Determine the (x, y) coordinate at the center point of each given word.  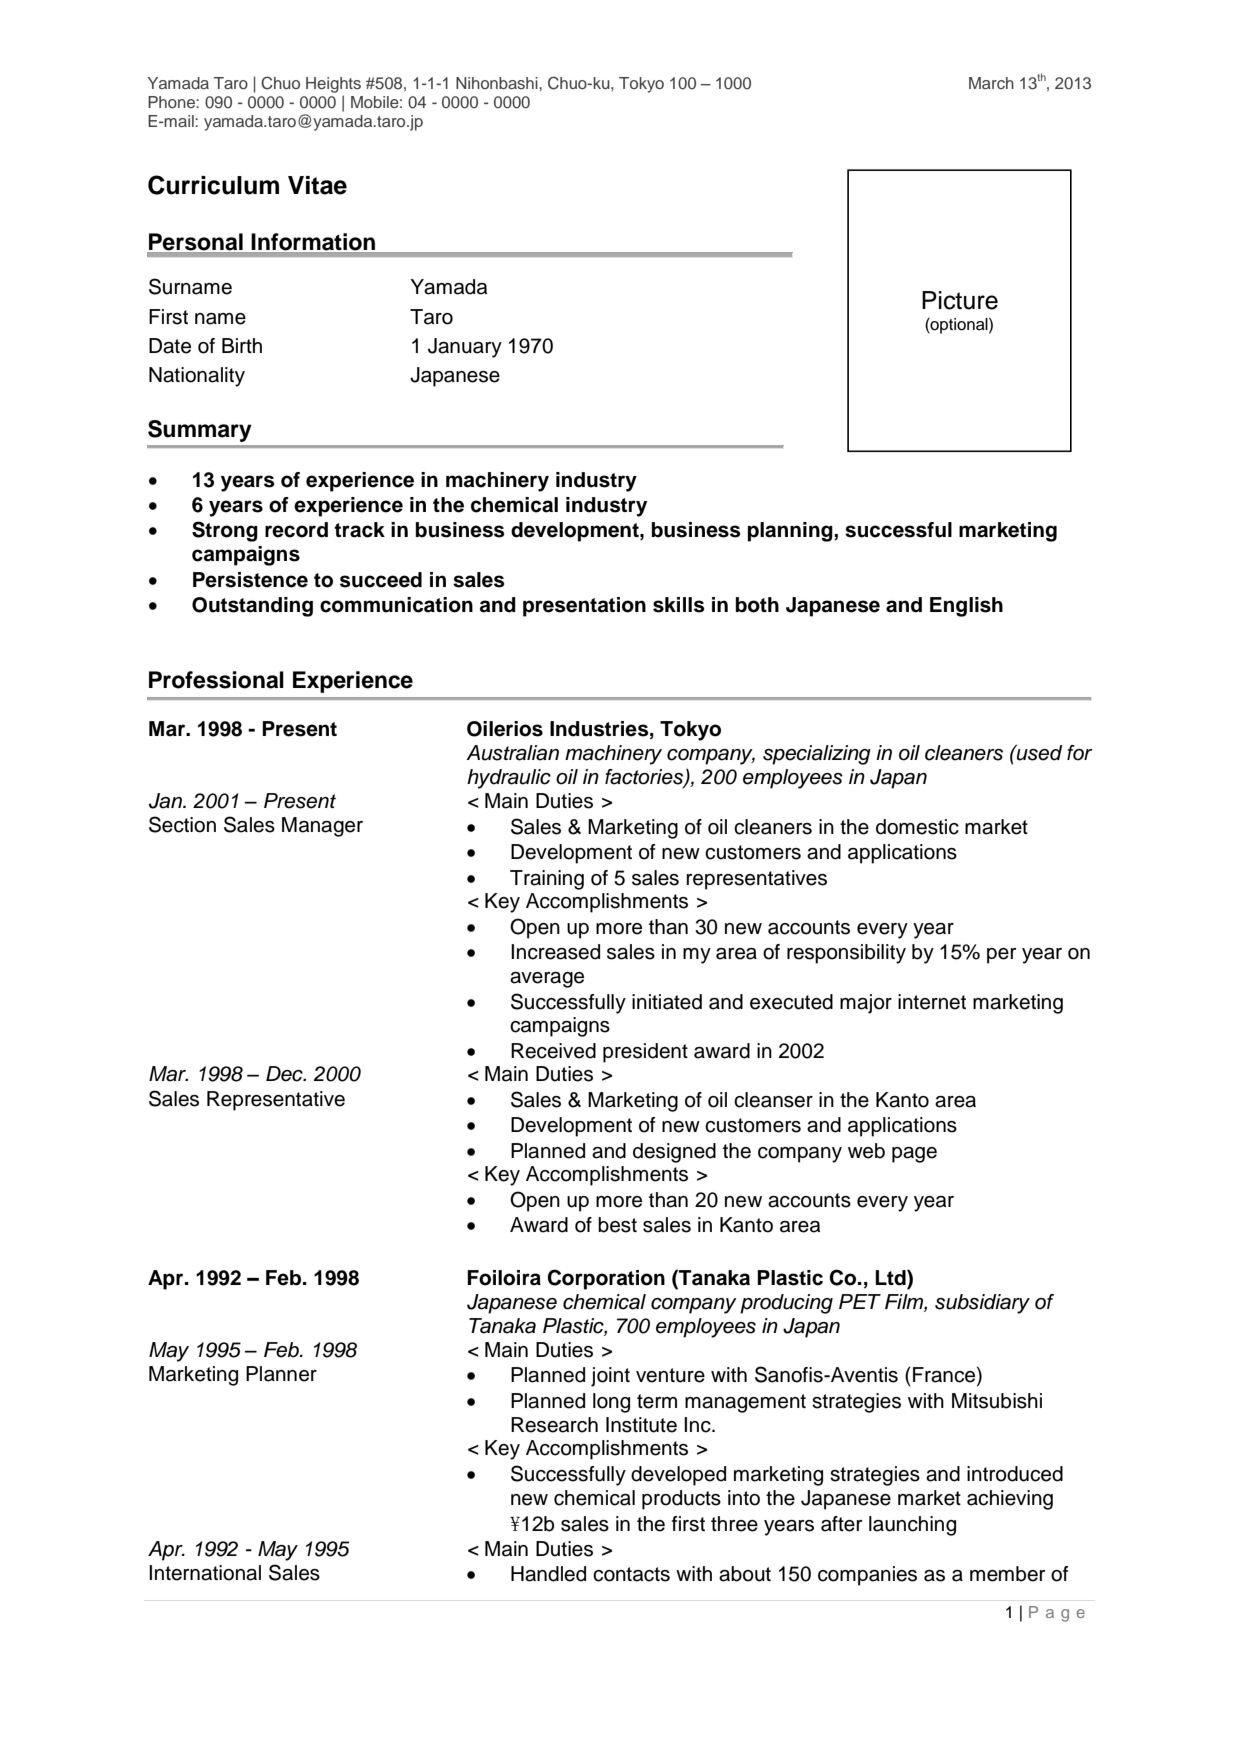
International (205, 1573)
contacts (631, 1574)
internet (932, 1002)
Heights (333, 85)
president (645, 1053)
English (966, 607)
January (465, 348)
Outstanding (252, 607)
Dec (285, 1074)
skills (678, 605)
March (991, 83)
